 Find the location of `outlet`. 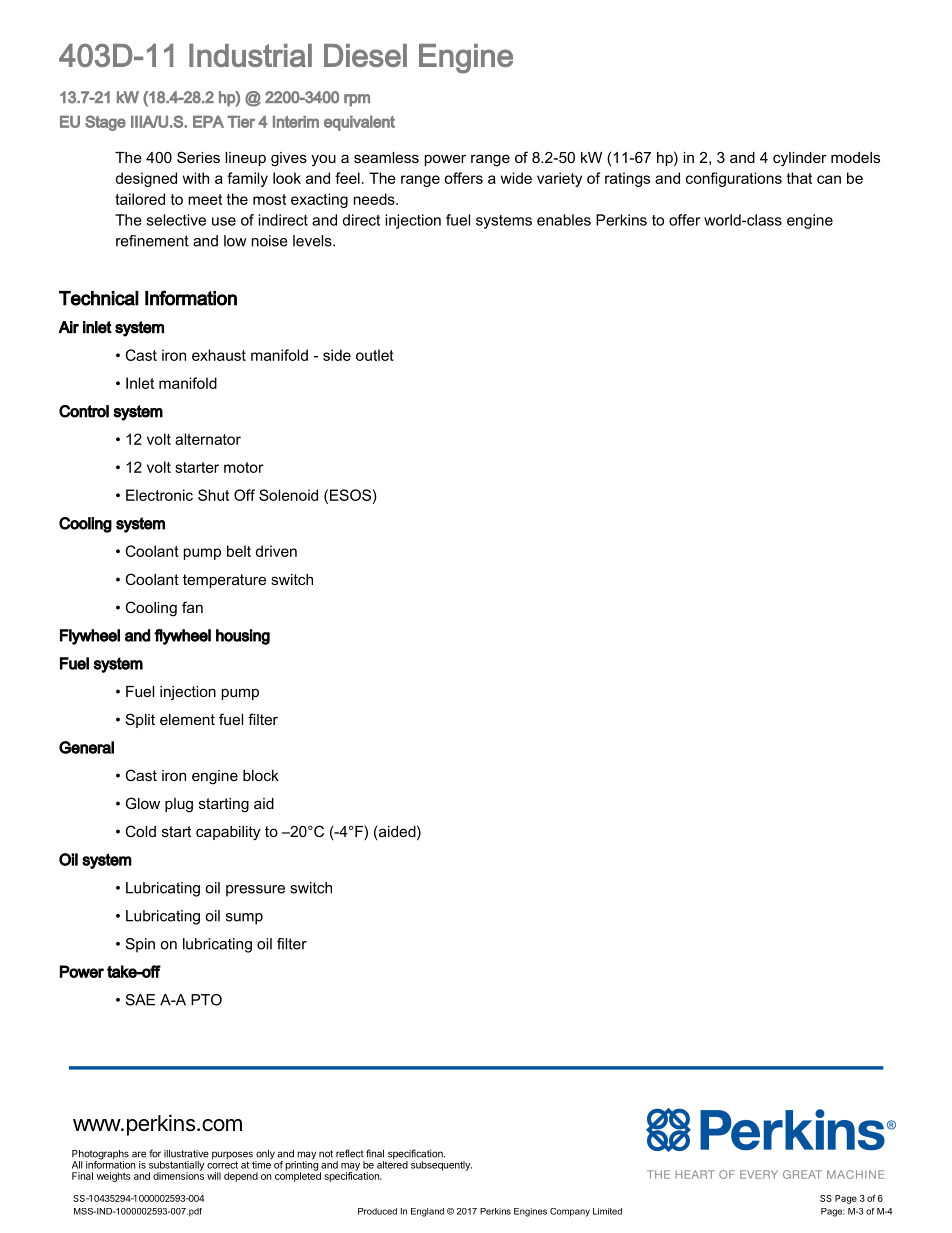

outlet is located at coordinates (375, 355).
